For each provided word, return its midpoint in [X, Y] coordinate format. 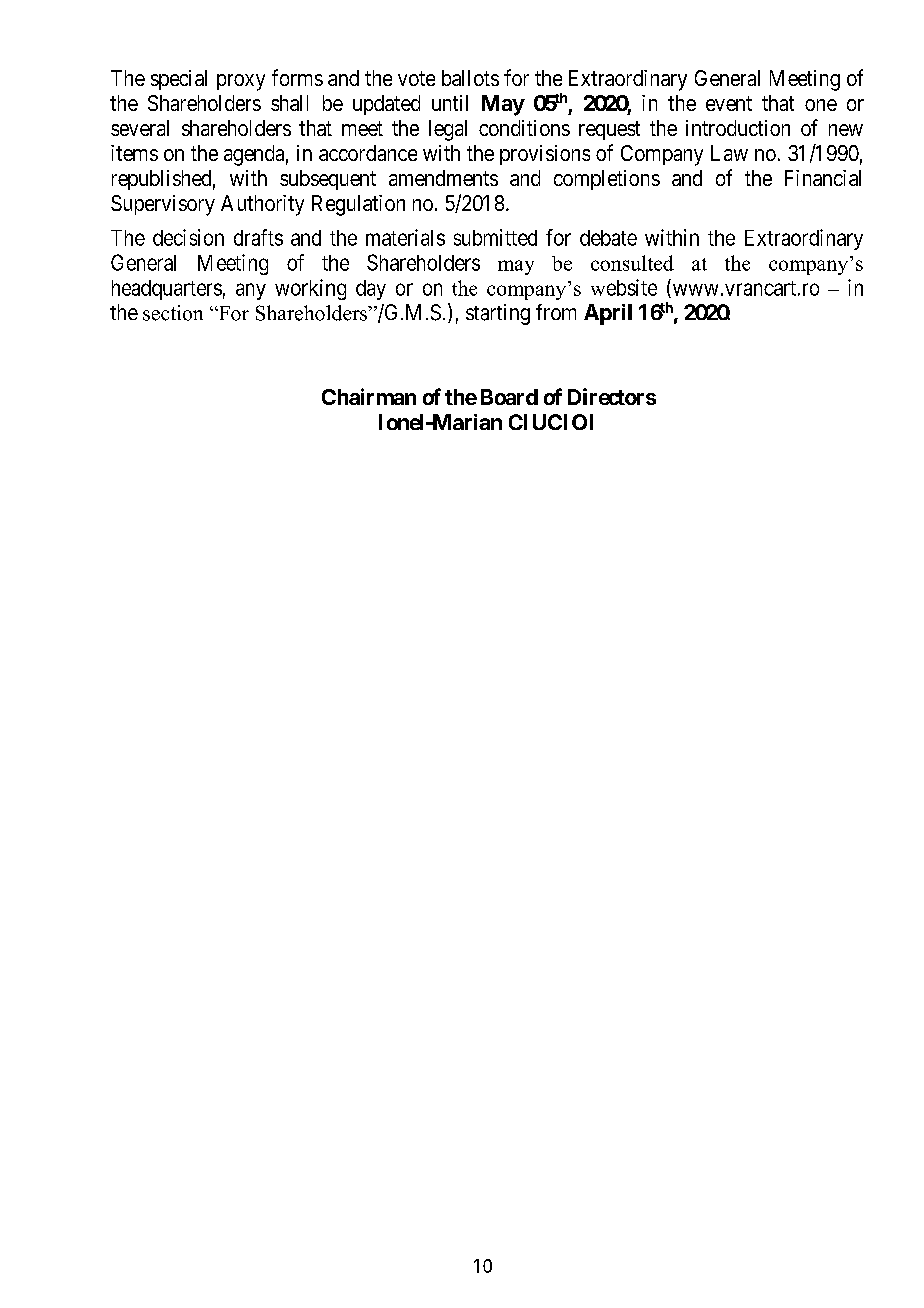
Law [729, 153]
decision [188, 237]
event [729, 103]
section [173, 313]
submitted [495, 237]
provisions [545, 155]
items [134, 153]
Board [509, 397]
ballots [470, 78]
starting [498, 314]
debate [608, 238]
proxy [241, 82]
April [608, 314]
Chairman [369, 396]
